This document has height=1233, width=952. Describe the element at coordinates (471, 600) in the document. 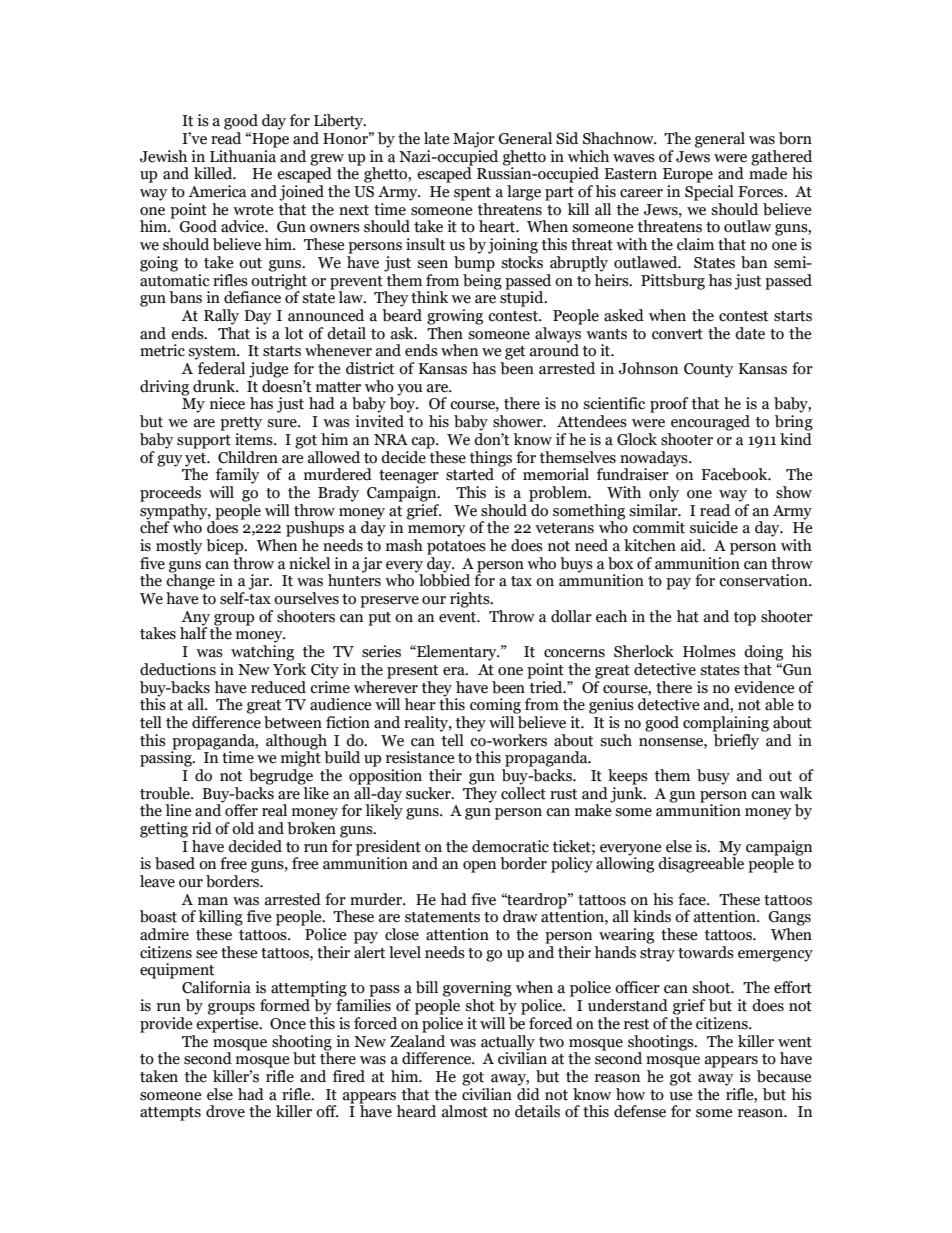

I see `rights` at that location.
